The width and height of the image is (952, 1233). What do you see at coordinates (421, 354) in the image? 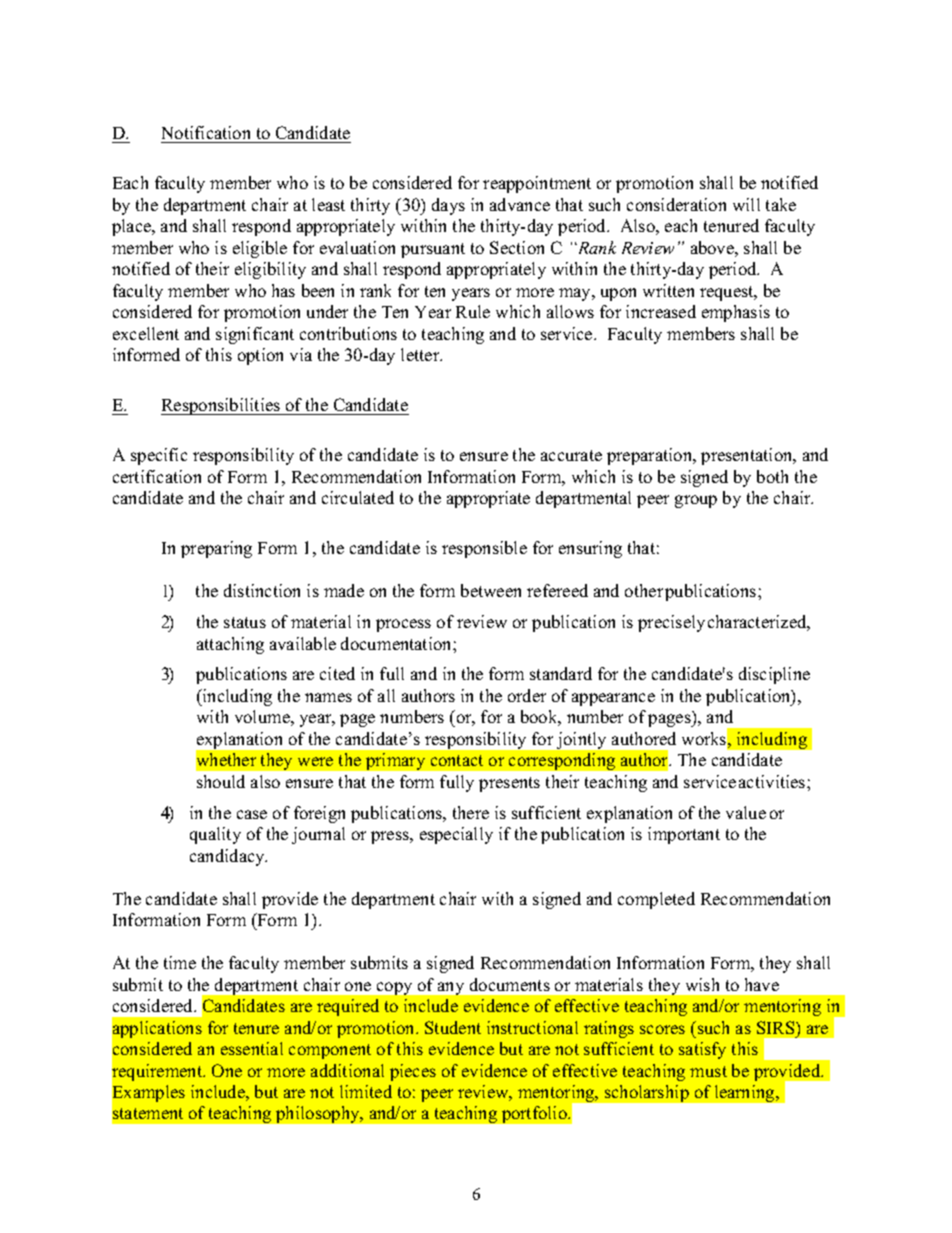
I see `letter` at bounding box center [421, 354].
